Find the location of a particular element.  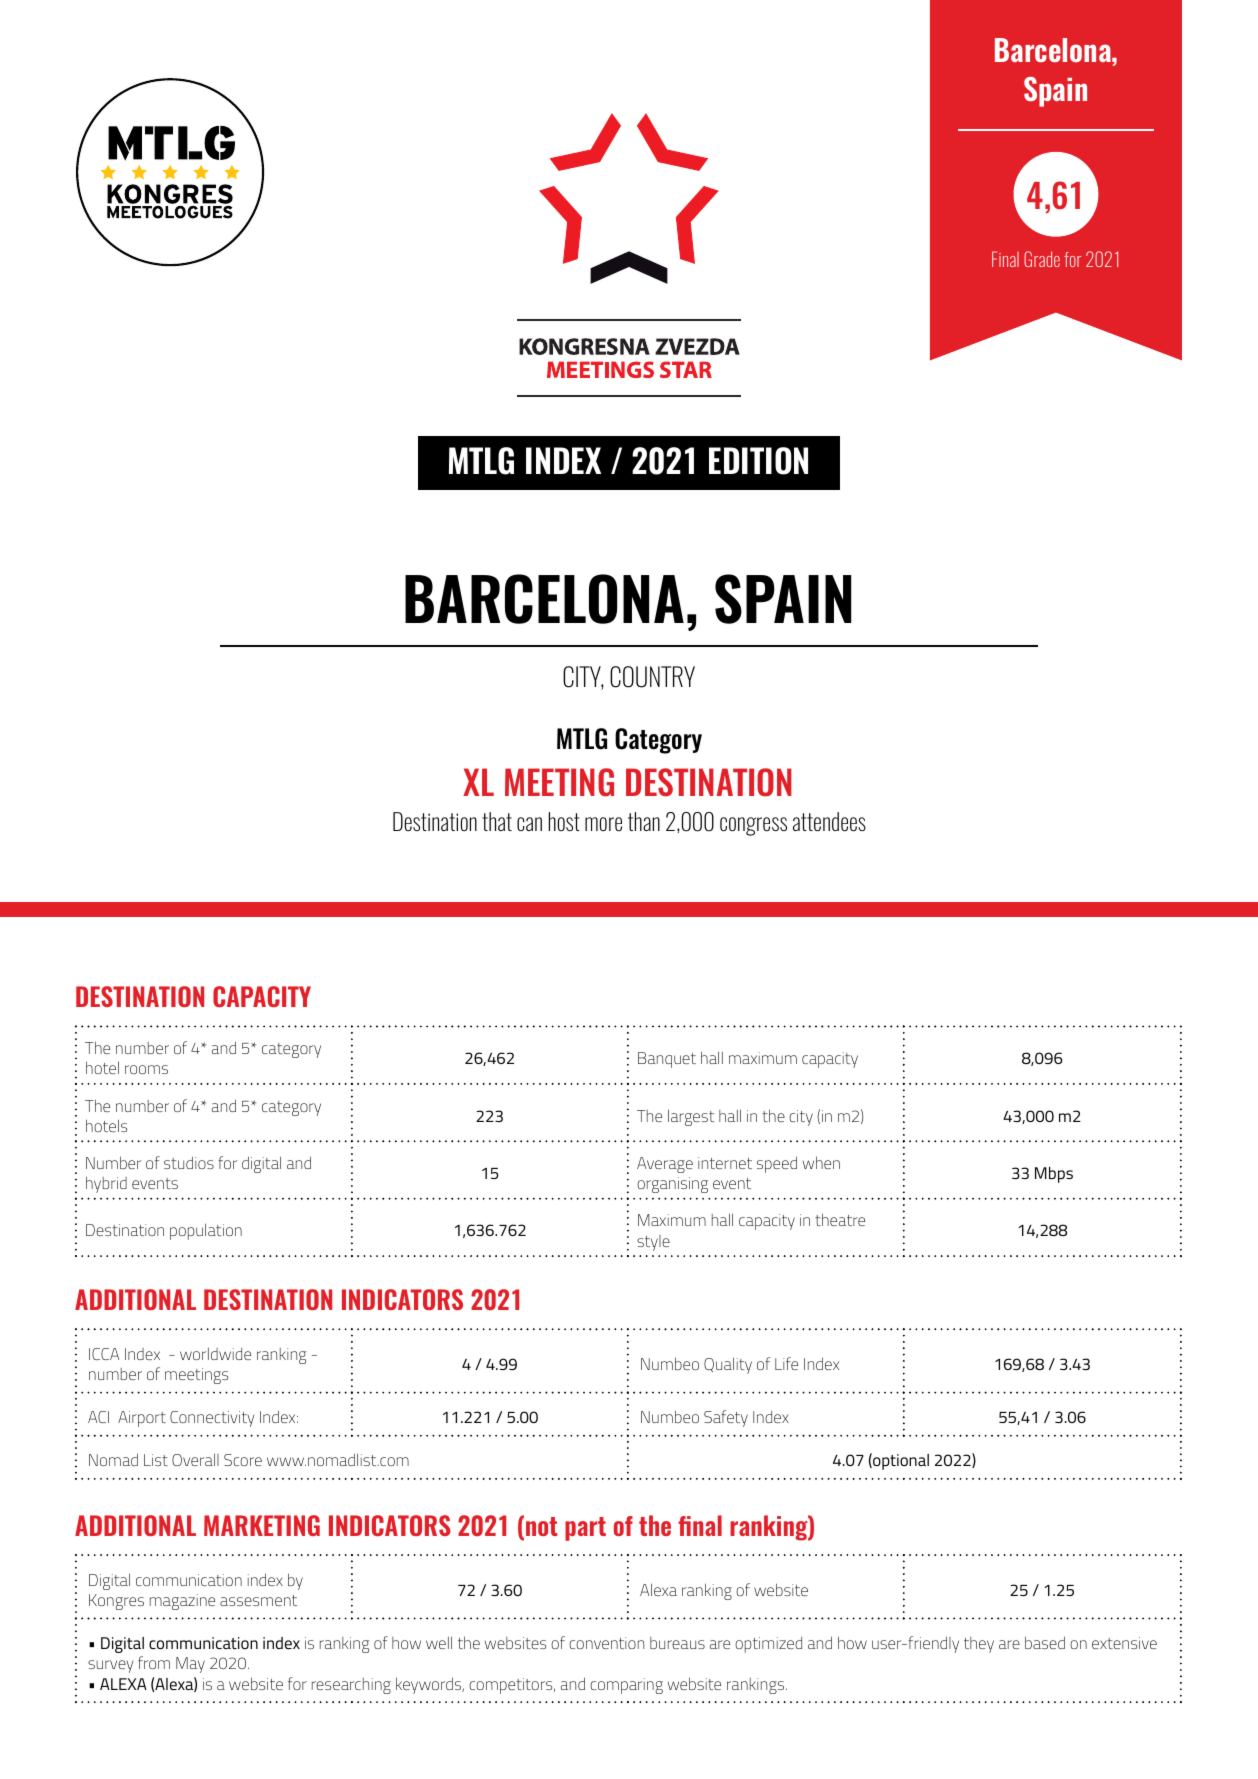

than is located at coordinates (644, 821).
